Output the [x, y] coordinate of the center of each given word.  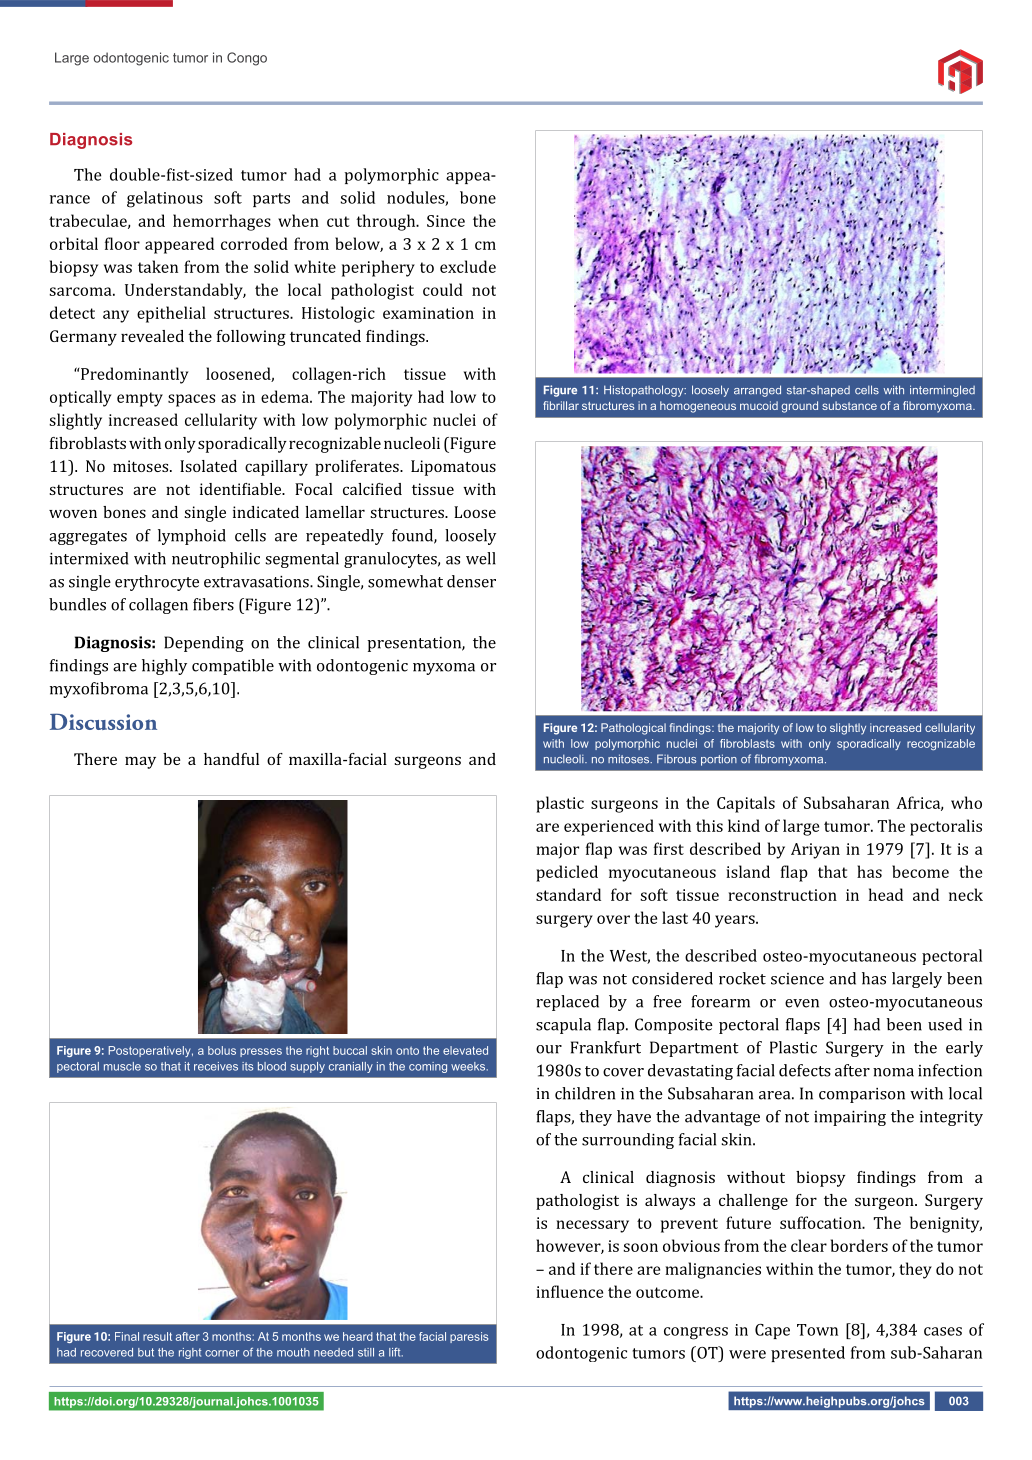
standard [568, 894]
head [886, 894]
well [481, 558]
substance [849, 405]
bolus [222, 1050]
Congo [247, 59]
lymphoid [192, 537]
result [157, 1336]
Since [446, 221]
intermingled [942, 391]
